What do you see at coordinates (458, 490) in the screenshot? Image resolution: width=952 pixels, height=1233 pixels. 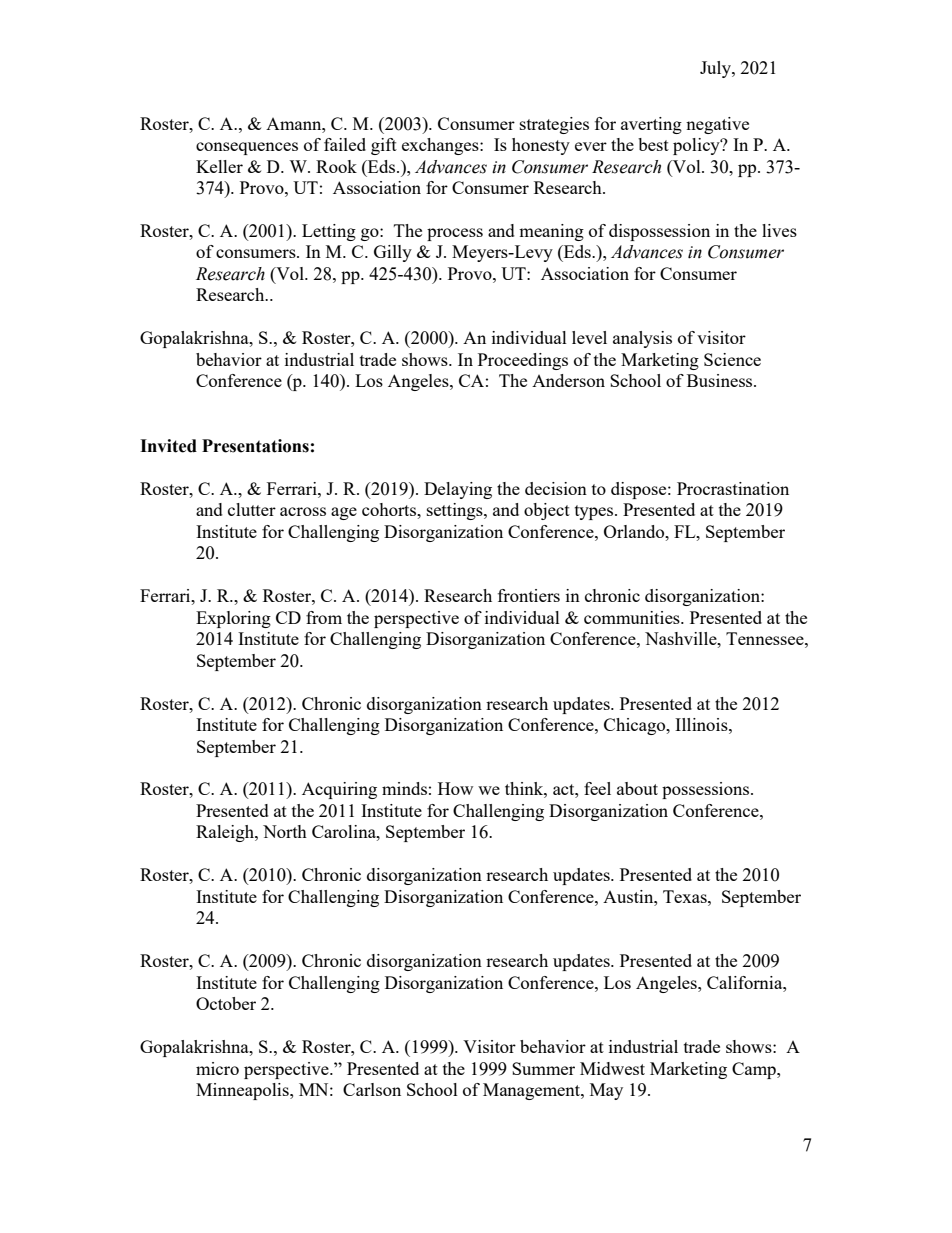 I see `Delaying` at bounding box center [458, 490].
